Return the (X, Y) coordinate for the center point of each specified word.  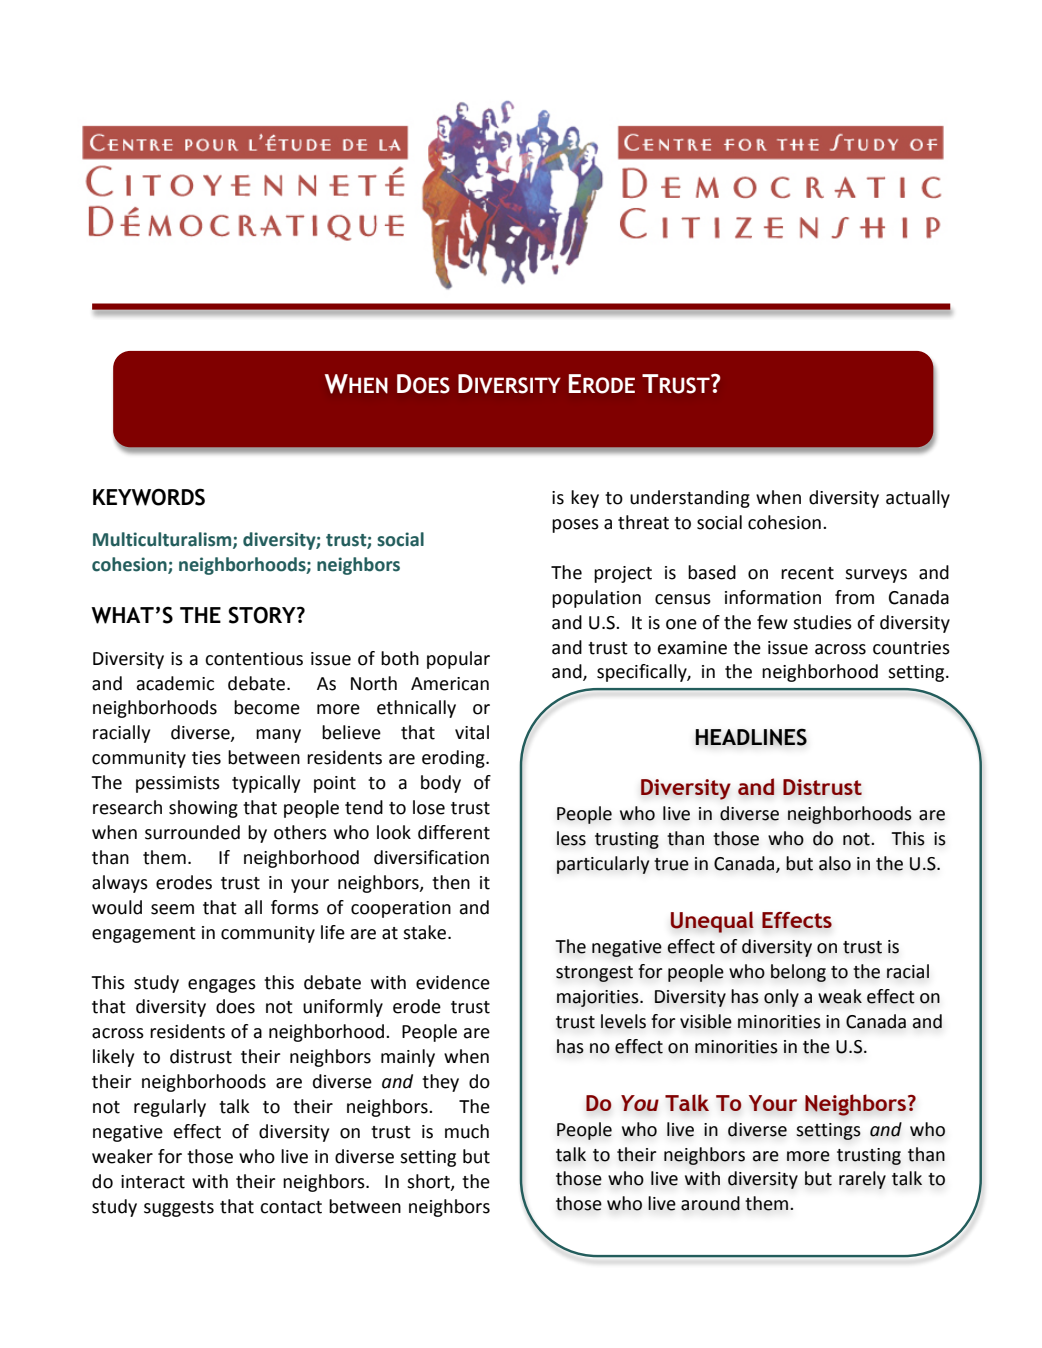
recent (807, 573)
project (623, 574)
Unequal (712, 922)
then (451, 882)
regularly (170, 1108)
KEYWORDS (149, 497)
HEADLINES (751, 737)
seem (172, 909)
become (267, 707)
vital (472, 732)
